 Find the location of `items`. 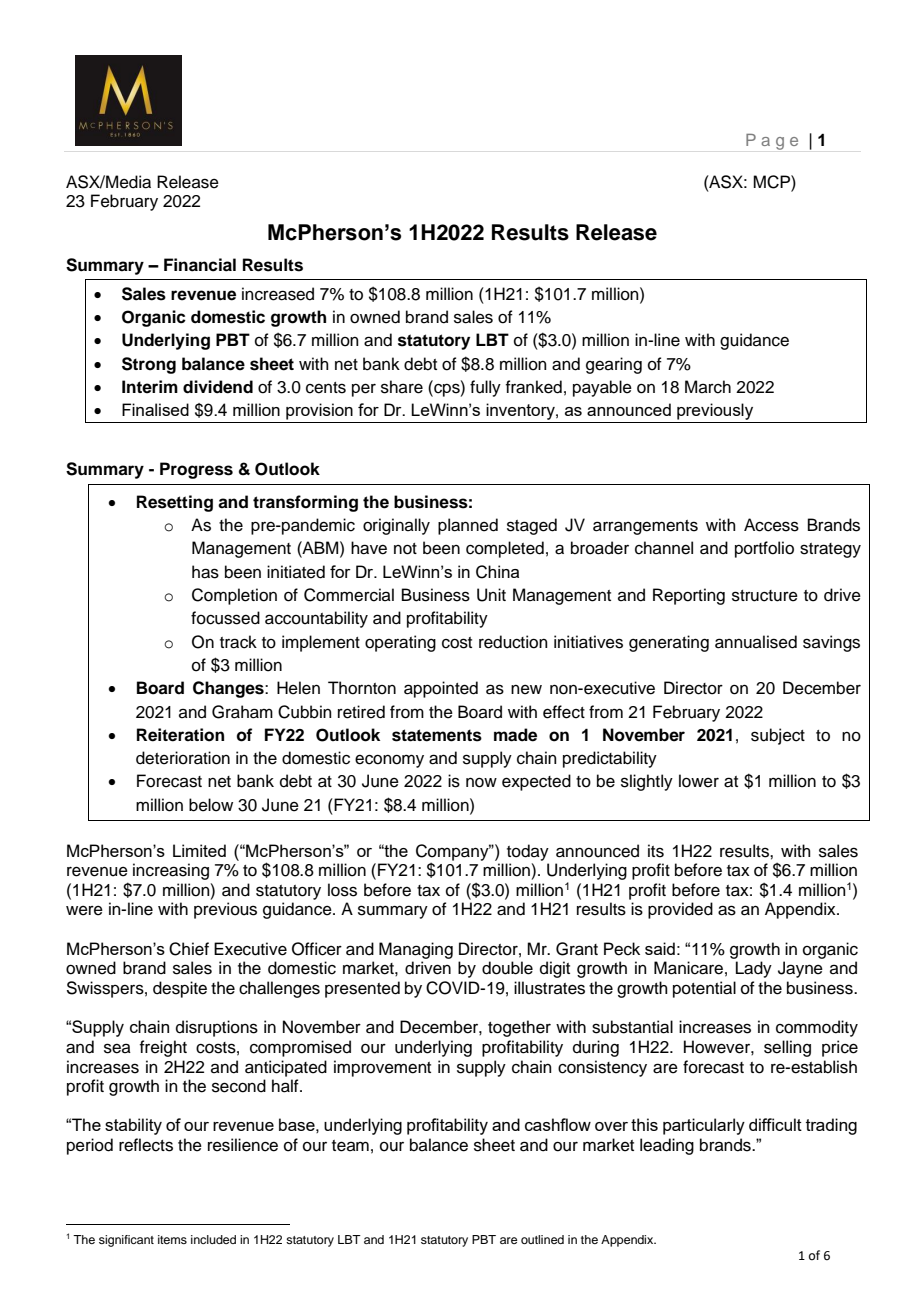

items is located at coordinates (172, 1239).
